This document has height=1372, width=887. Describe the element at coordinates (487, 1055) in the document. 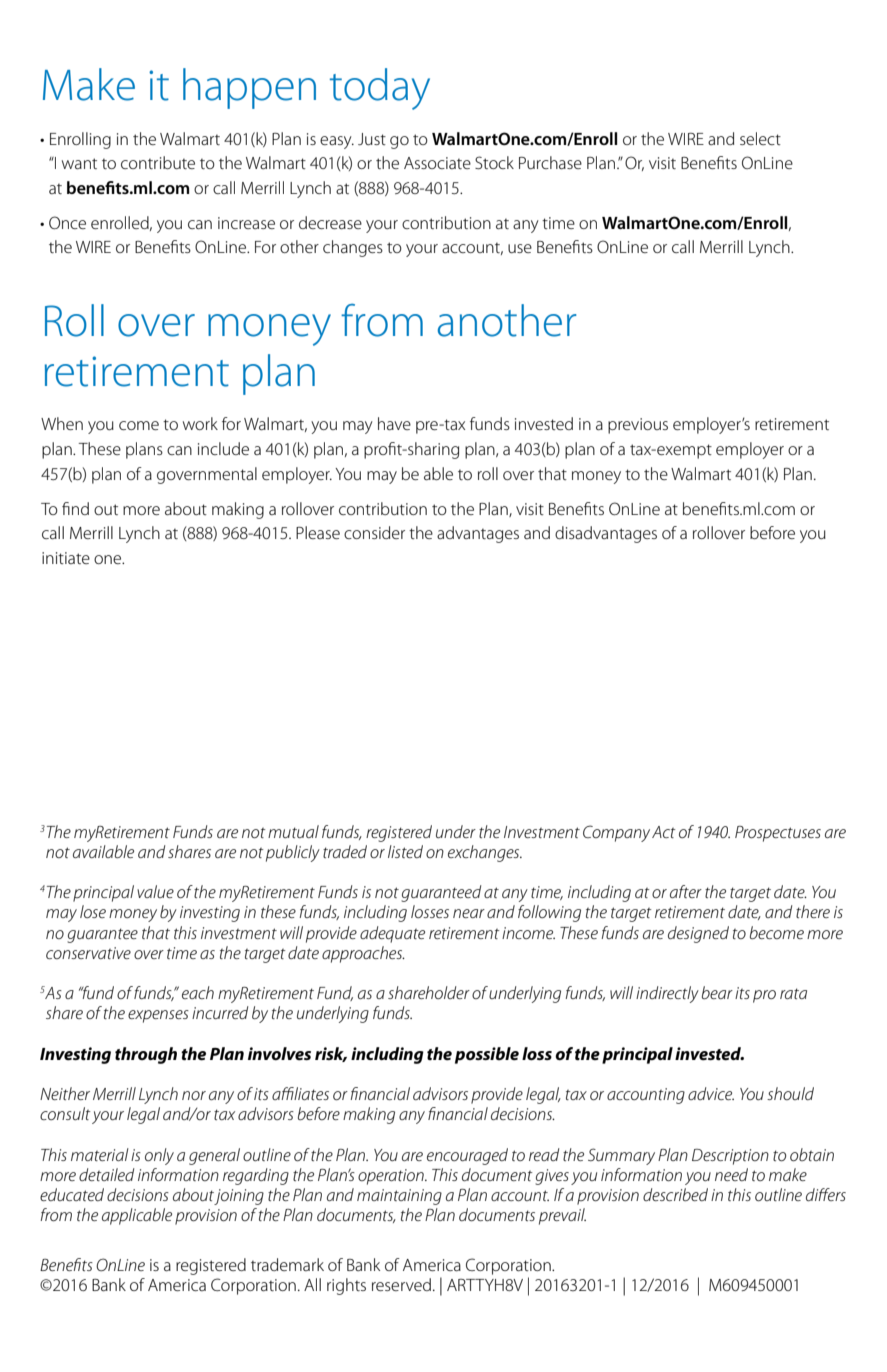

I see `possible` at that location.
